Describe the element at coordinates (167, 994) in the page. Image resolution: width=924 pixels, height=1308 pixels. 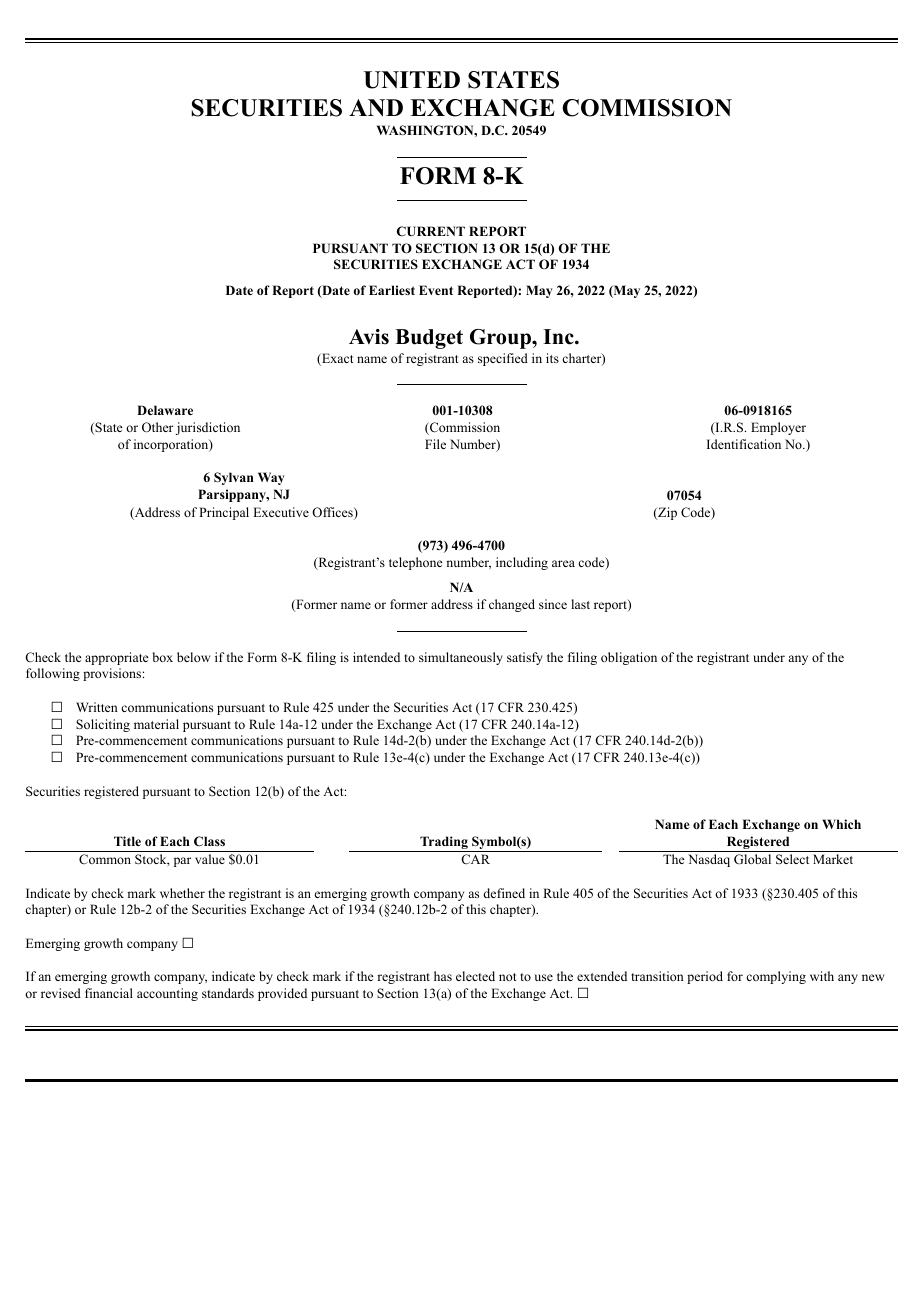
I see `accounting` at that location.
